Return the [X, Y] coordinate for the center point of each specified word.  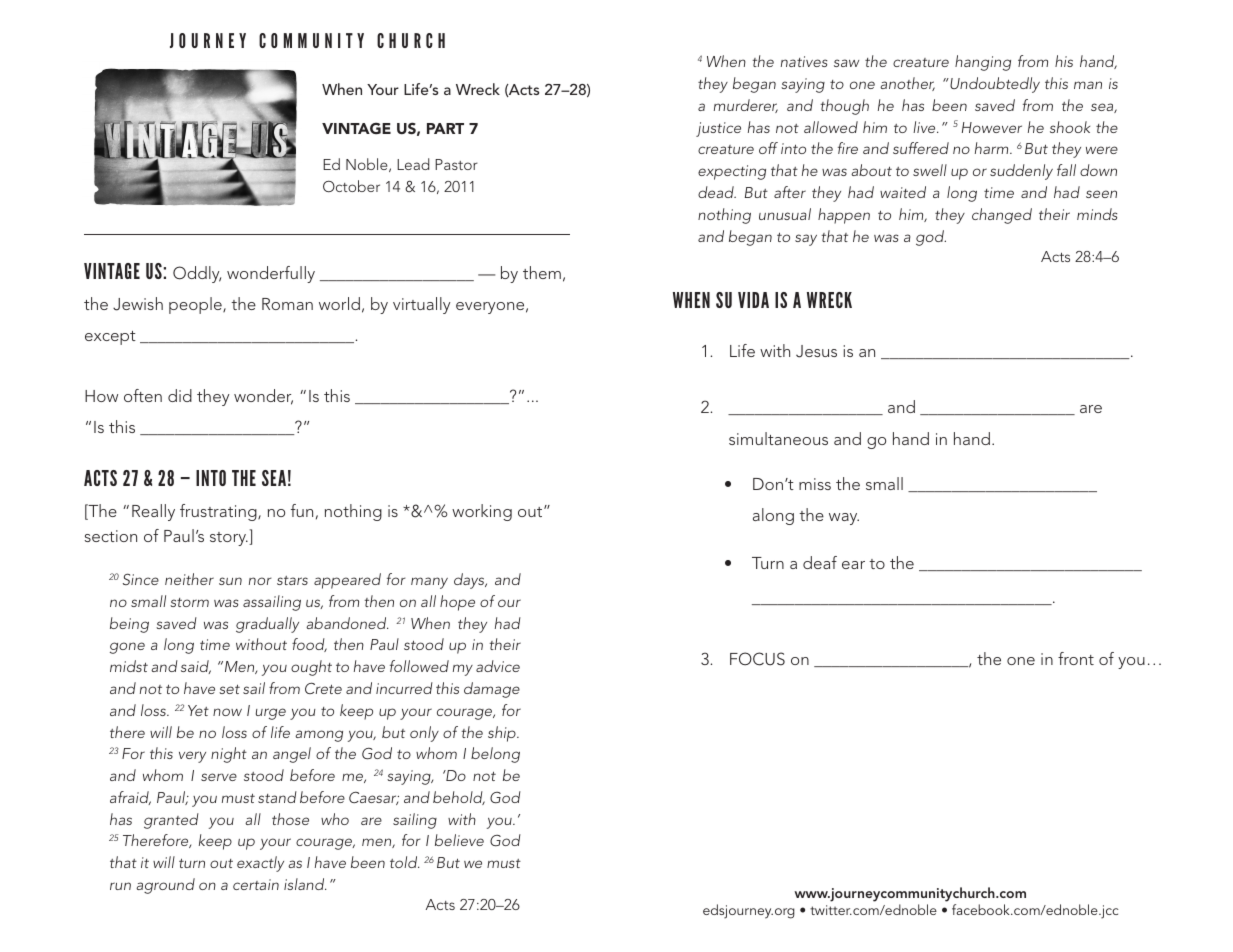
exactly [260, 864]
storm [189, 602]
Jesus [816, 351]
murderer [746, 106]
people [196, 305]
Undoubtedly [994, 85]
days [470, 581]
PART [445, 128]
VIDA [753, 300]
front [1076, 658]
